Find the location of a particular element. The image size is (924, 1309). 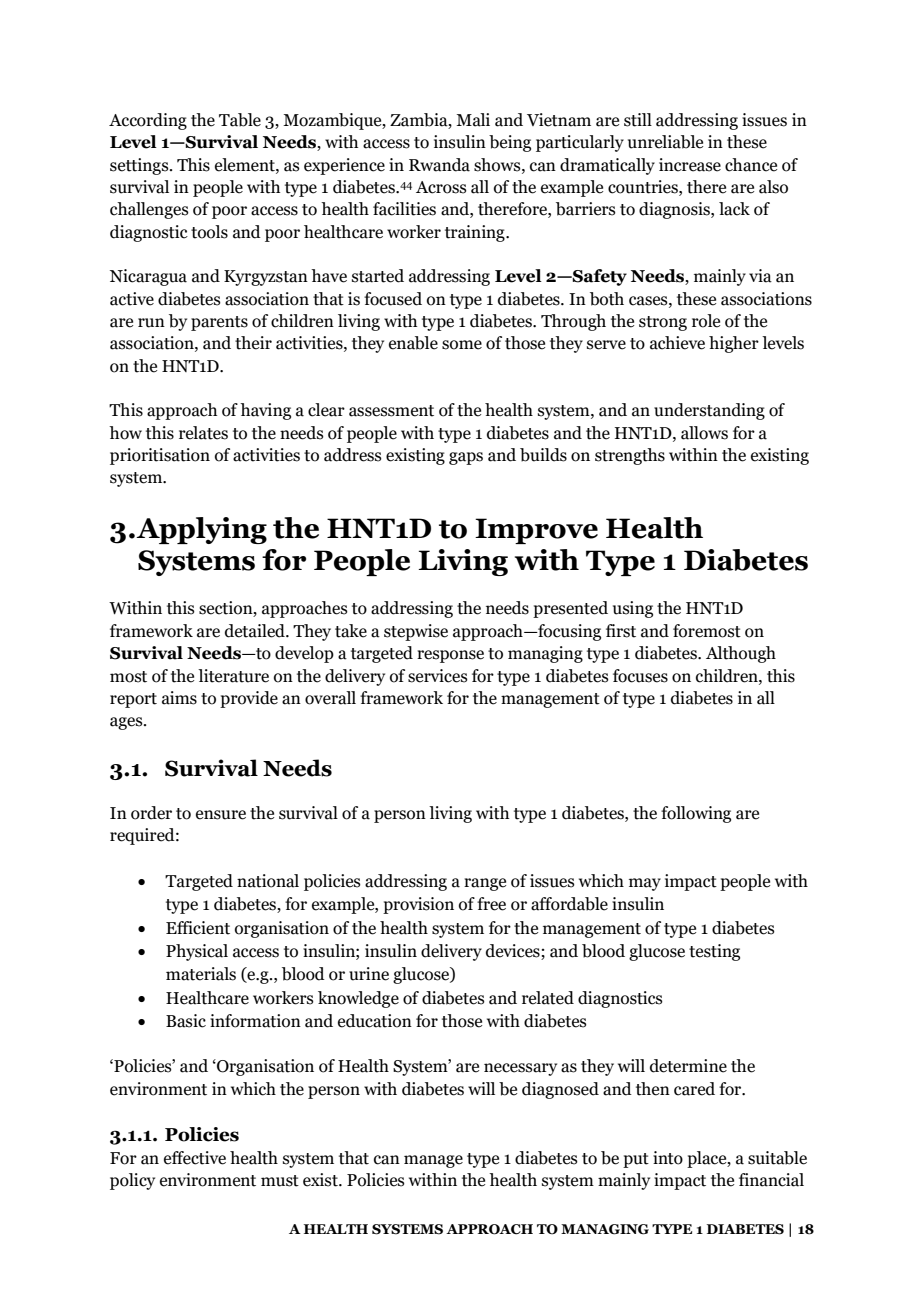

Although is located at coordinates (741, 654).
